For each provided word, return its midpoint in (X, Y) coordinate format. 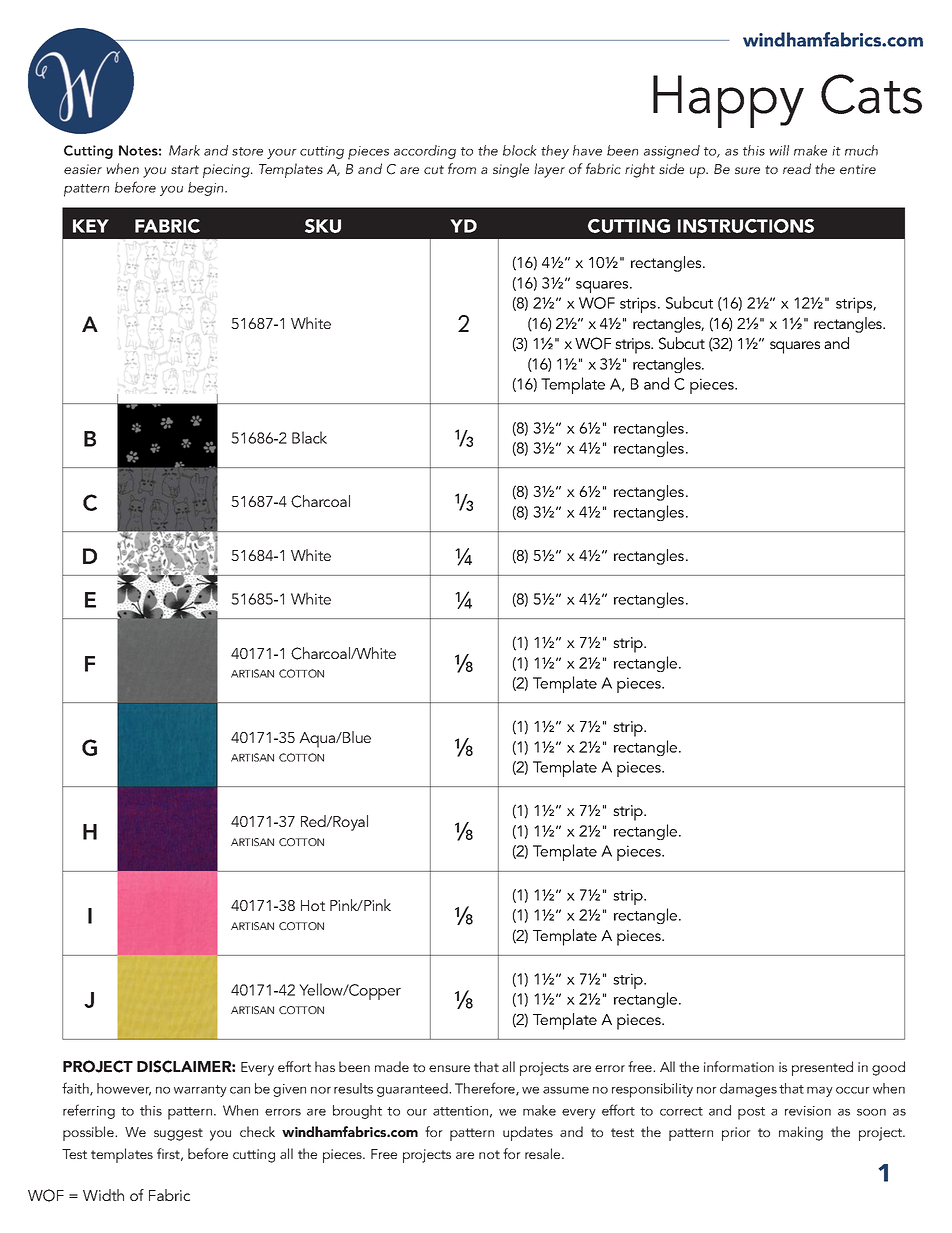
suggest (178, 1134)
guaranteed (413, 1090)
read (797, 168)
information (739, 1066)
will (779, 150)
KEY (91, 226)
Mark (184, 150)
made (392, 1066)
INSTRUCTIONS (746, 226)
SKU (323, 226)
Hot (313, 905)
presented (822, 1068)
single (511, 170)
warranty (200, 1091)
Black (309, 437)
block (520, 150)
